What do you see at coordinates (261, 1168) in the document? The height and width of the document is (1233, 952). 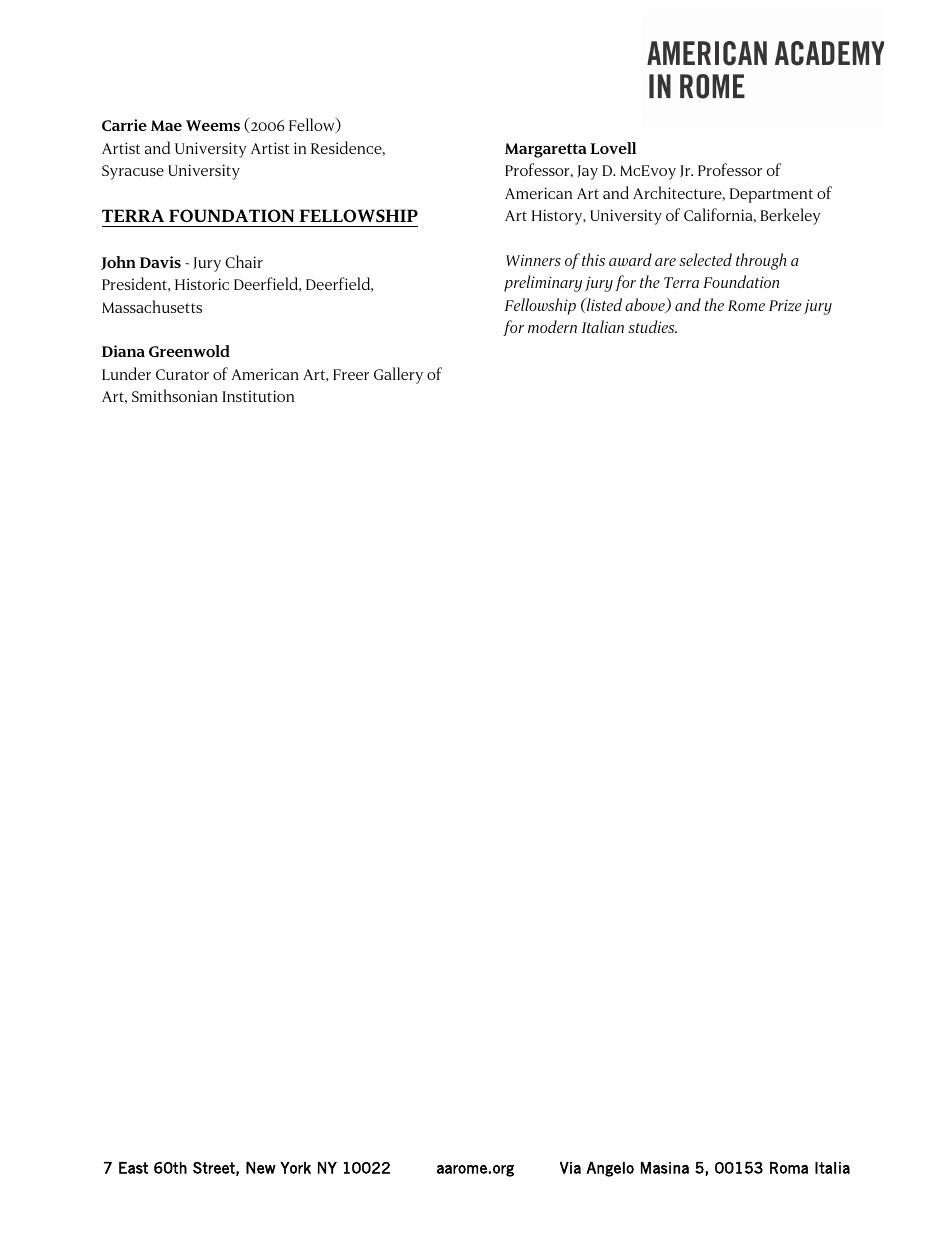 I see `New` at bounding box center [261, 1168].
